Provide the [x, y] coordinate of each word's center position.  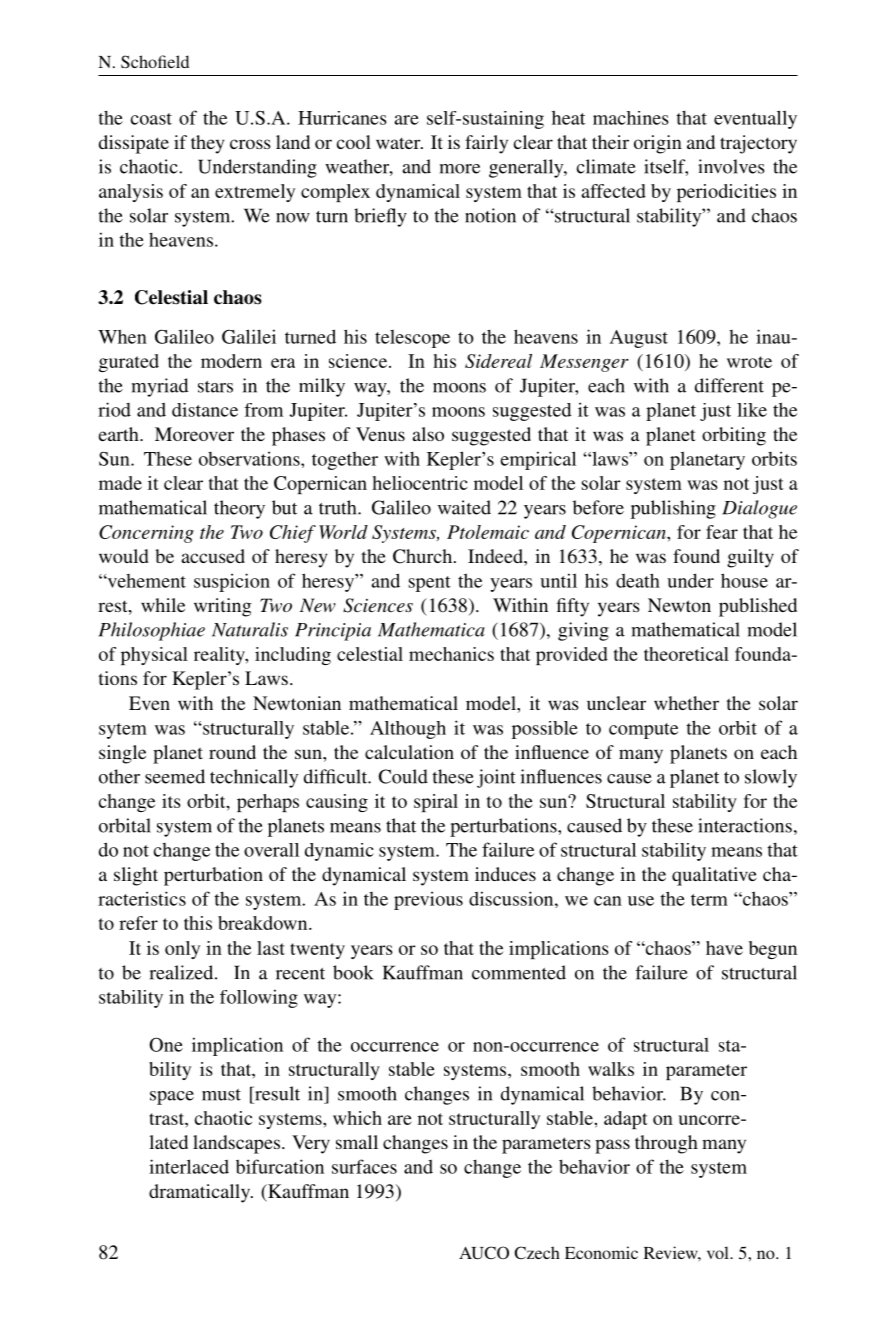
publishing [673, 509]
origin [658, 144]
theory [239, 509]
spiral [436, 803]
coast [151, 119]
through [666, 1144]
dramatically [201, 1193]
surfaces [364, 1166]
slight [136, 876]
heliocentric [420, 483]
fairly [486, 144]
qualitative [714, 876]
